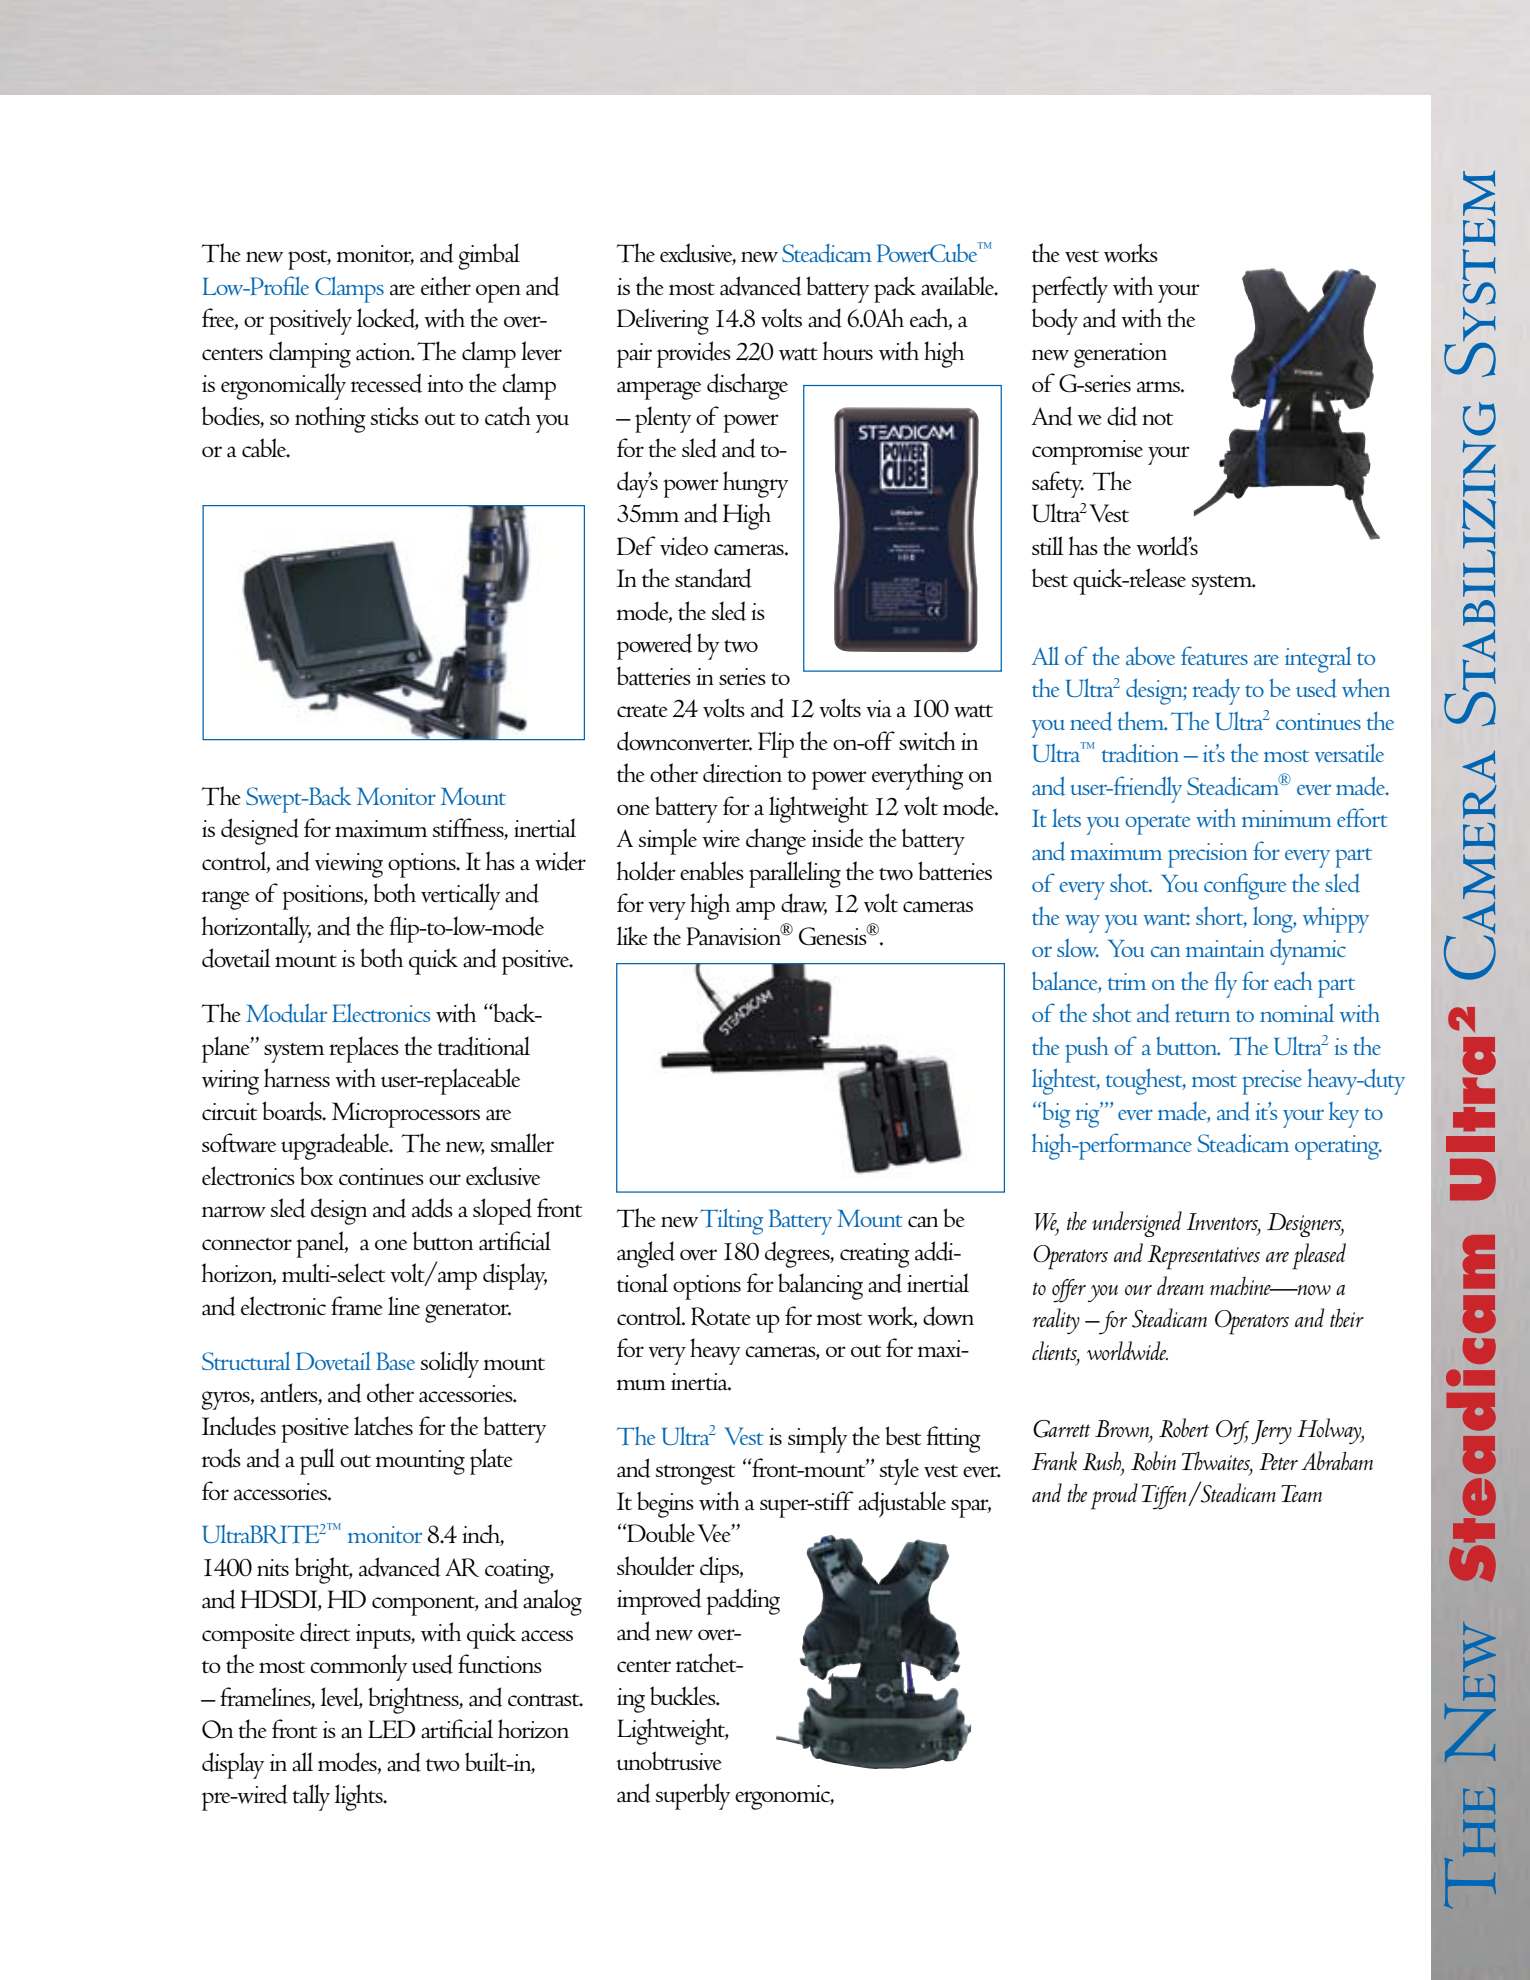 This page has width=1530, height=1980. What do you see at coordinates (669, 1761) in the page?
I see `unobtrusive` at bounding box center [669, 1761].
